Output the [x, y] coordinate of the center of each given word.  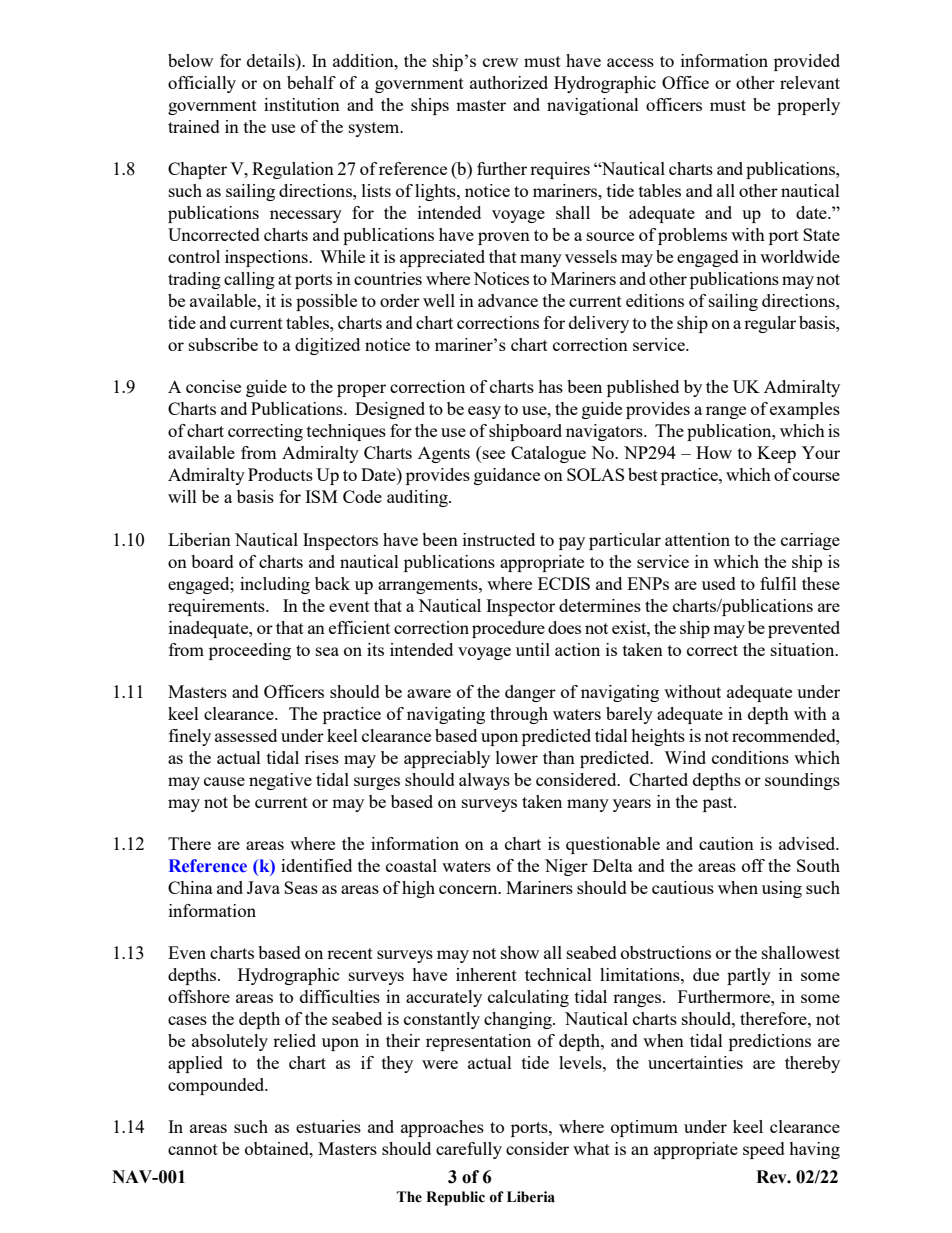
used [719, 583]
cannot [193, 1149]
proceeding [250, 651]
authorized [509, 82]
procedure [508, 629]
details [272, 60]
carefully [469, 1150]
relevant [810, 82]
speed [764, 1150]
